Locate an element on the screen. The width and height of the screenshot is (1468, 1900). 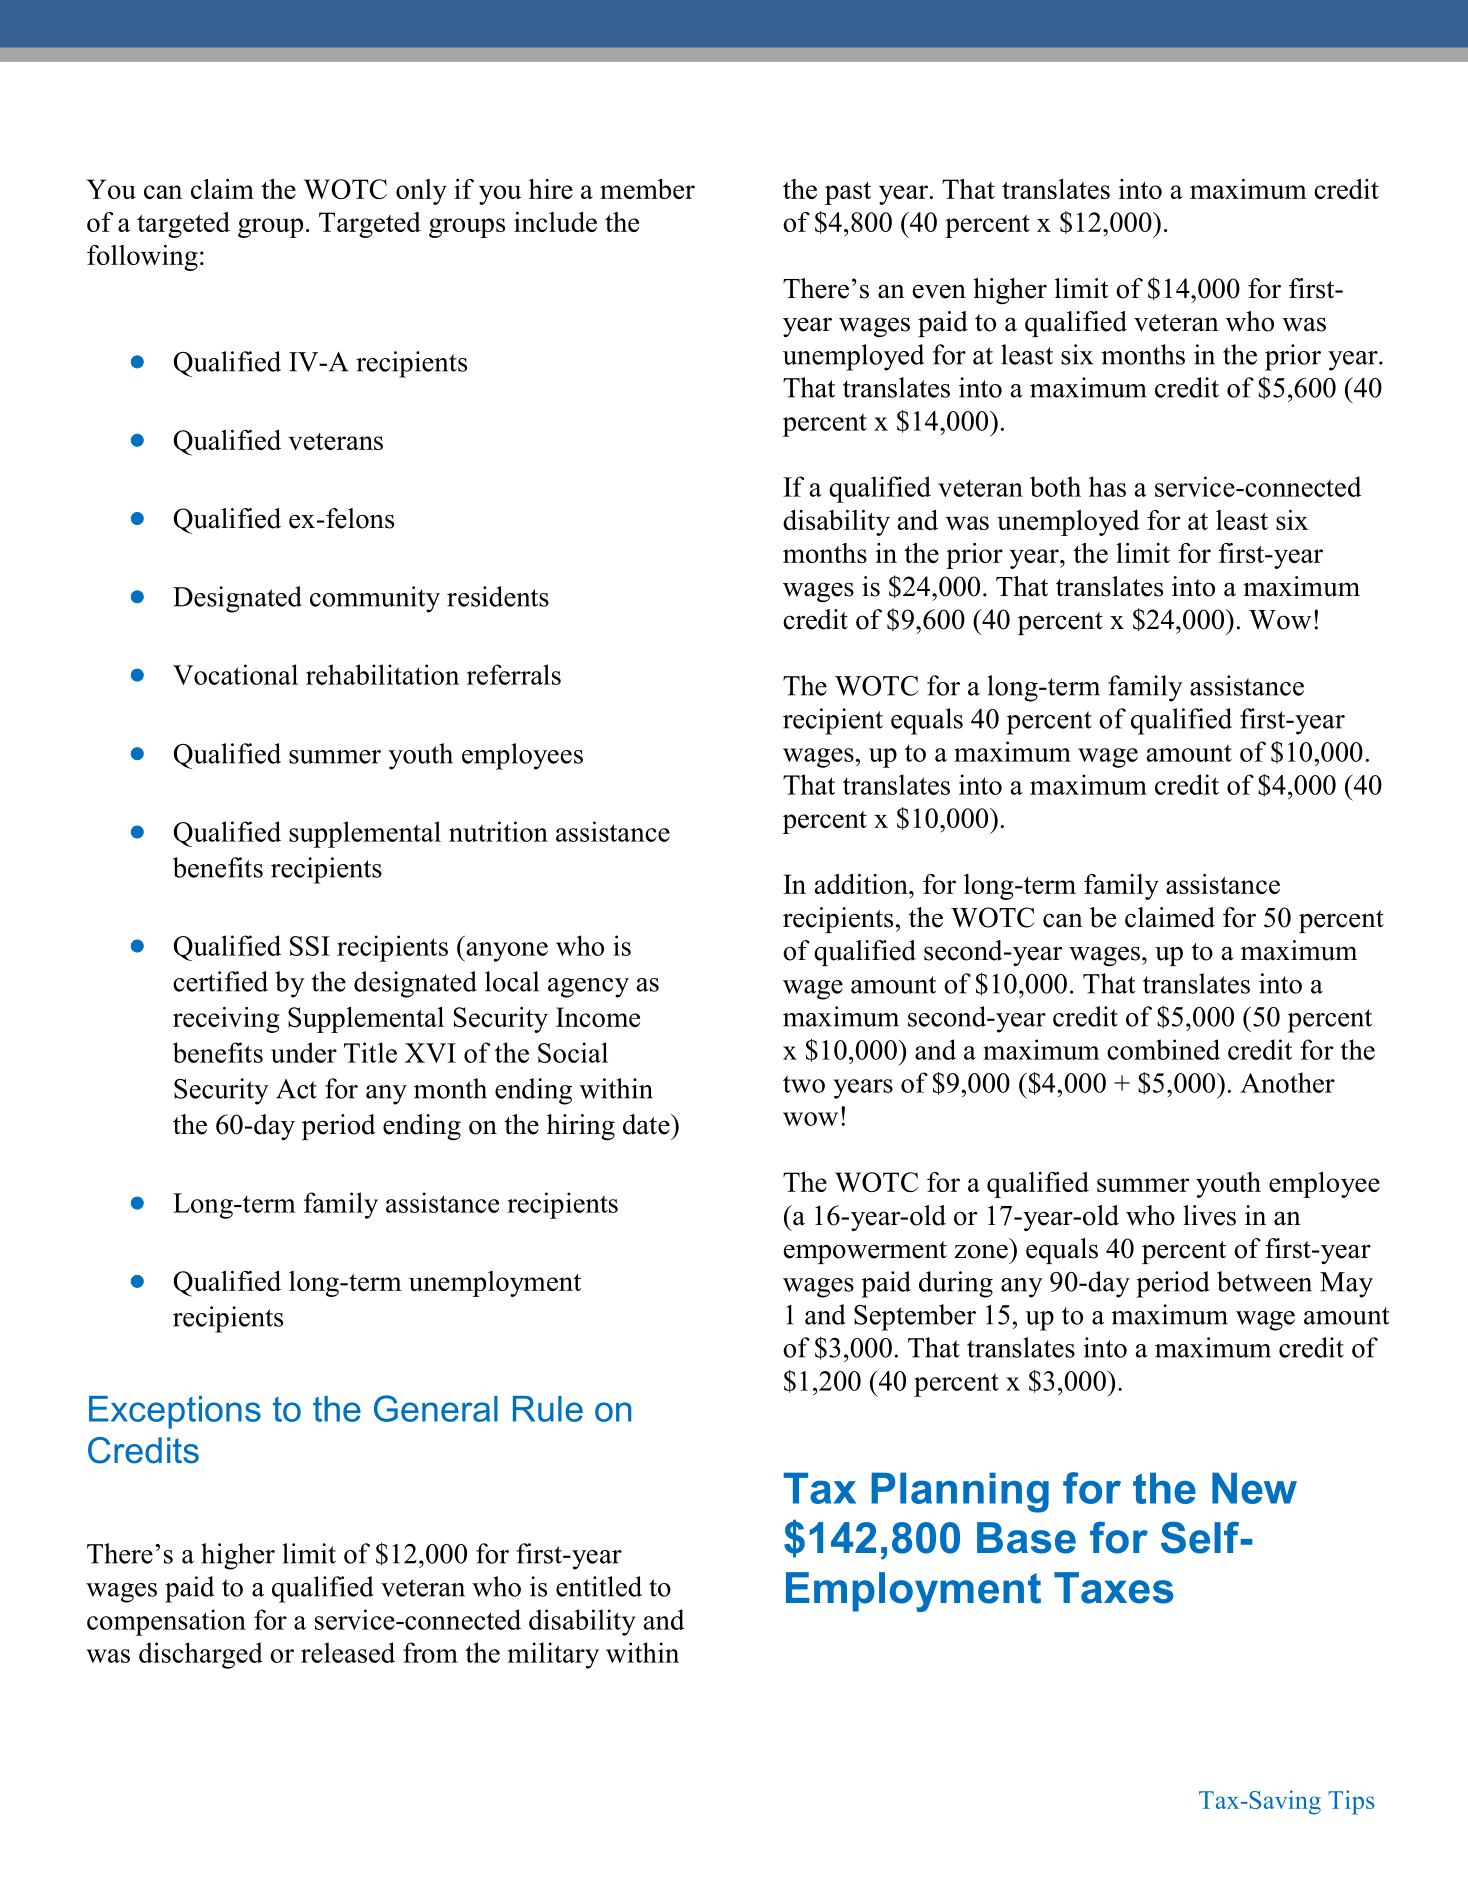
following is located at coordinates (142, 258).
